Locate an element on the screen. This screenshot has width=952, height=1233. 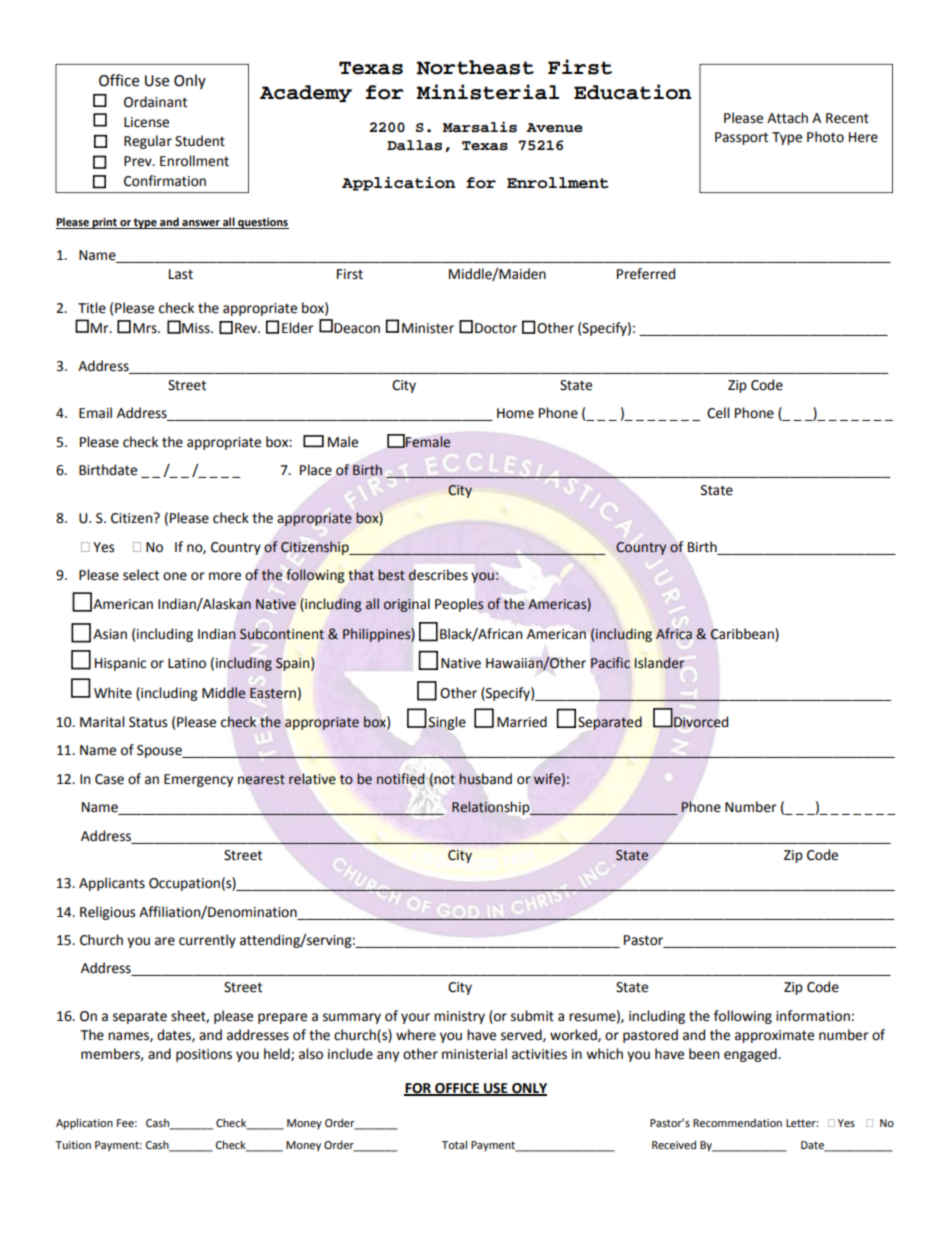
Recommendation is located at coordinates (737, 1122).
